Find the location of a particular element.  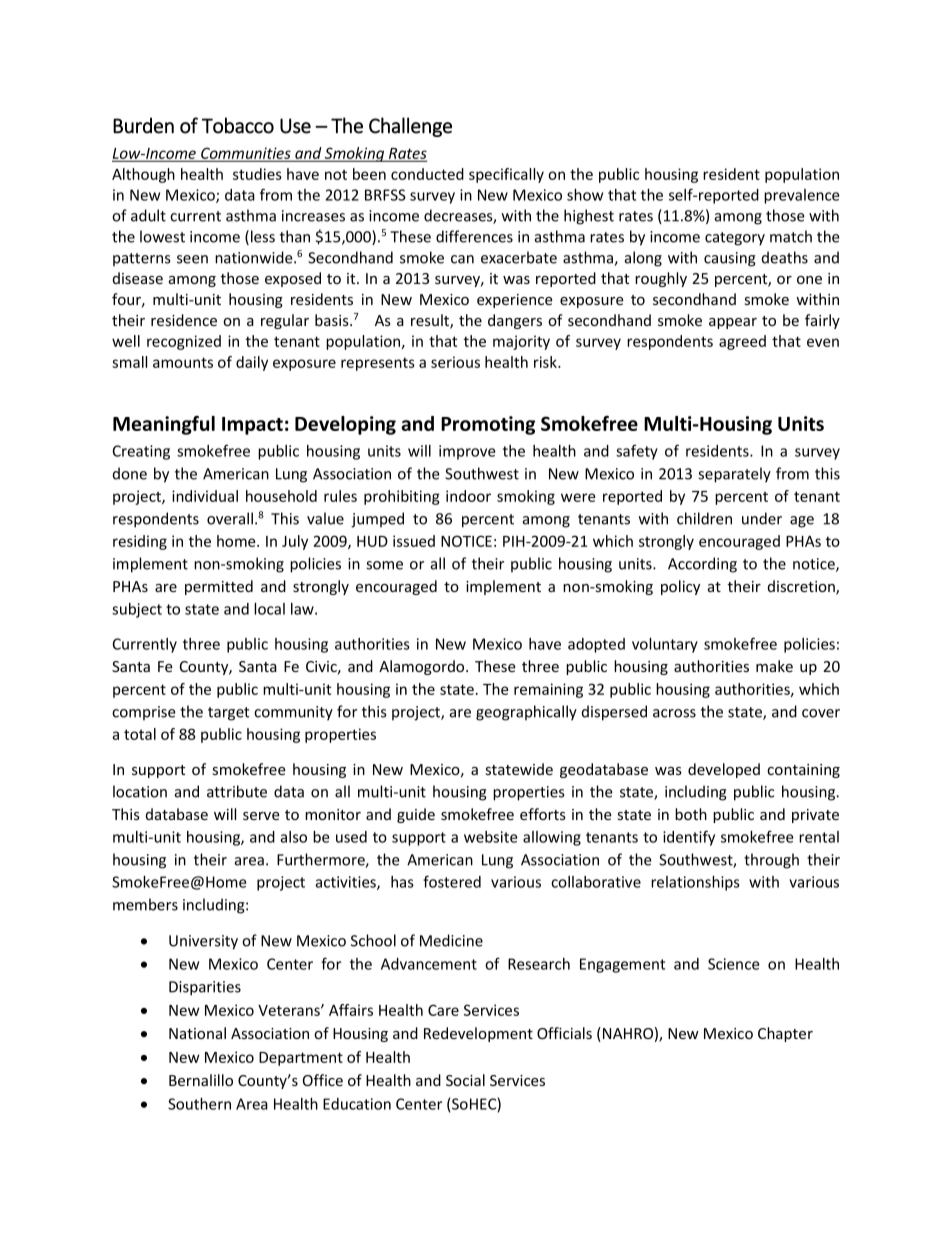

fostered is located at coordinates (452, 881).
